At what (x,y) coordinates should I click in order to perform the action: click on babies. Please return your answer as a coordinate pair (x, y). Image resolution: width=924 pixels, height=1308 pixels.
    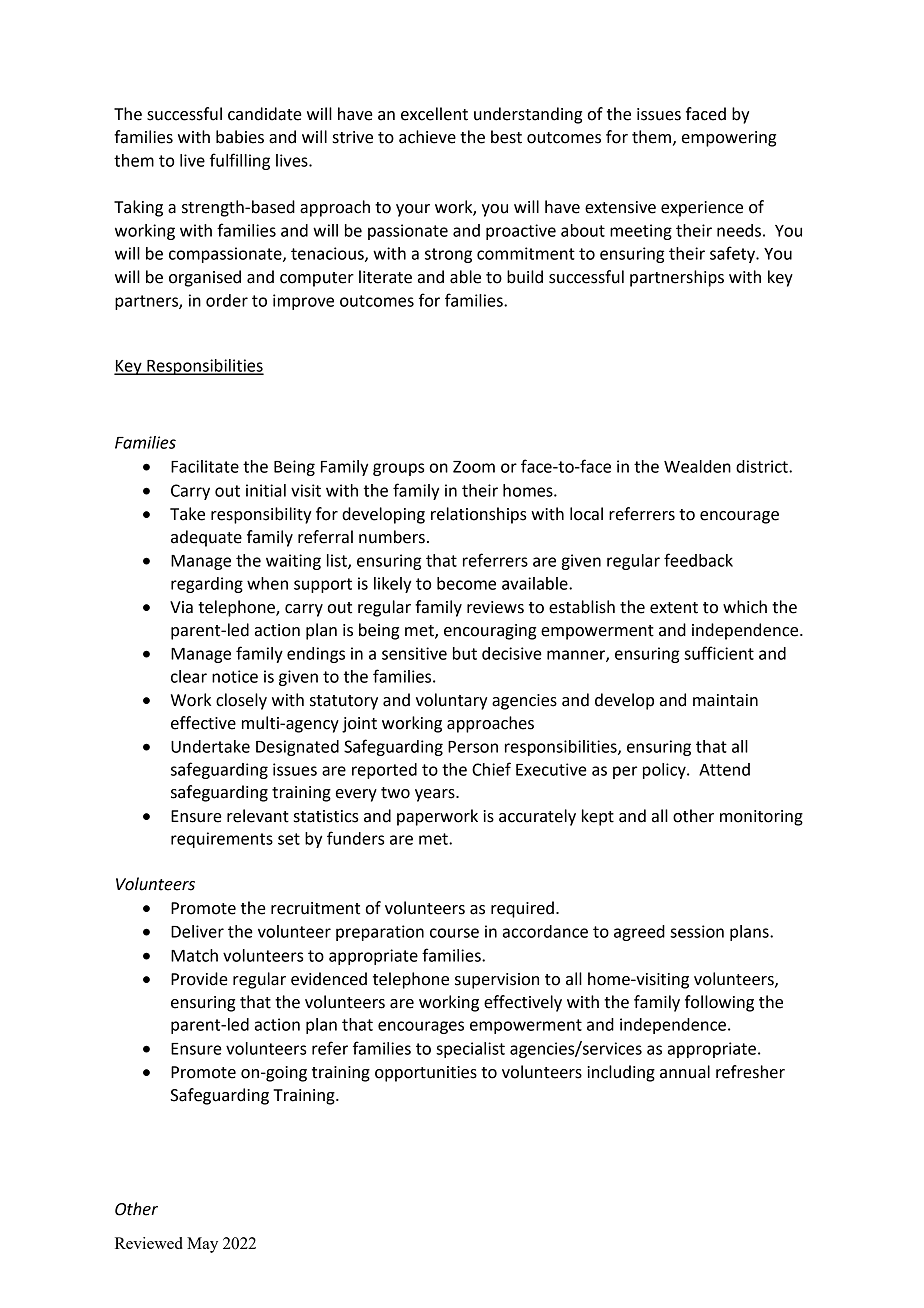
    Looking at the image, I should click on (240, 137).
